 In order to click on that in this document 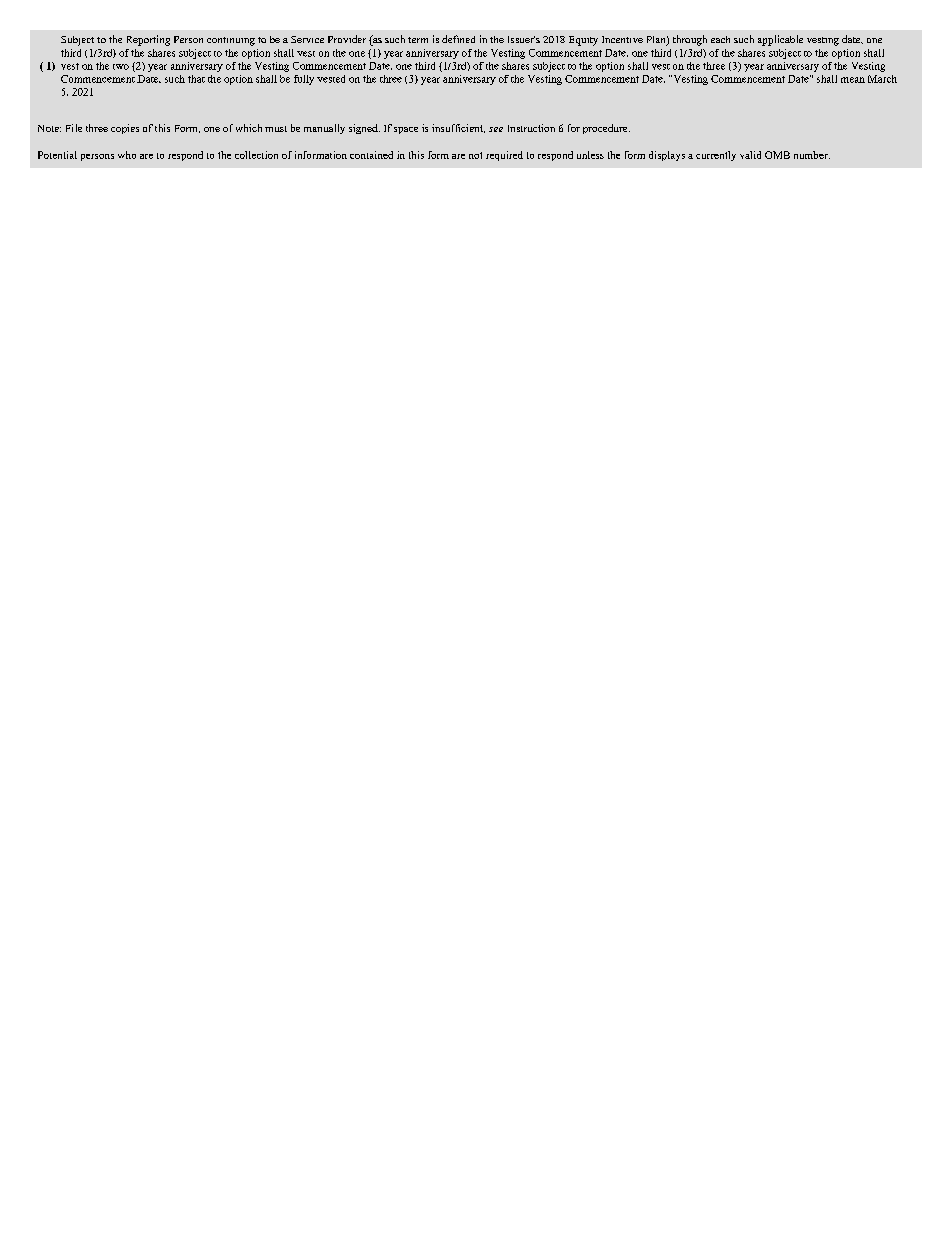, I will do `click(196, 79)`.
